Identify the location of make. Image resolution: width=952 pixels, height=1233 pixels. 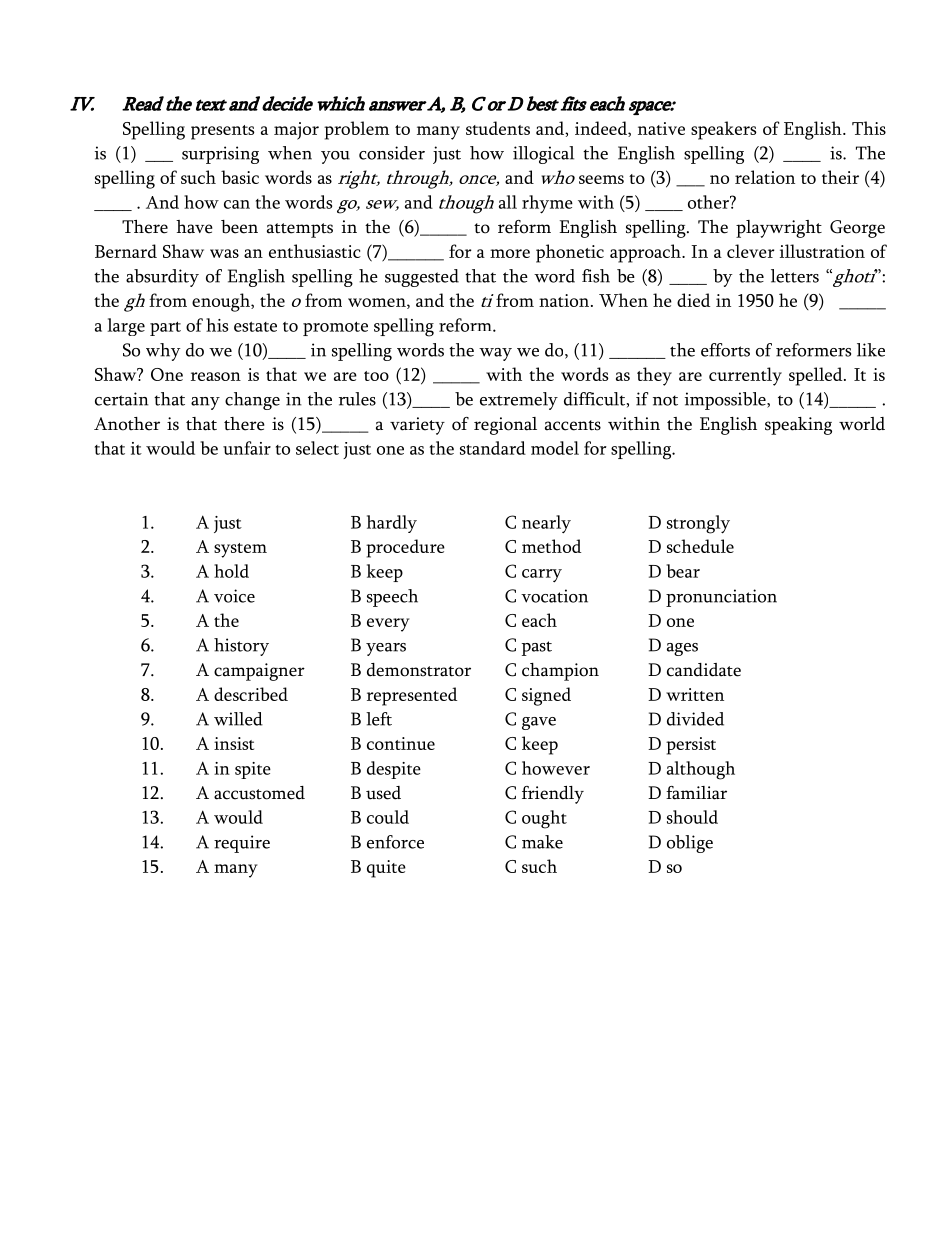
(542, 842).
